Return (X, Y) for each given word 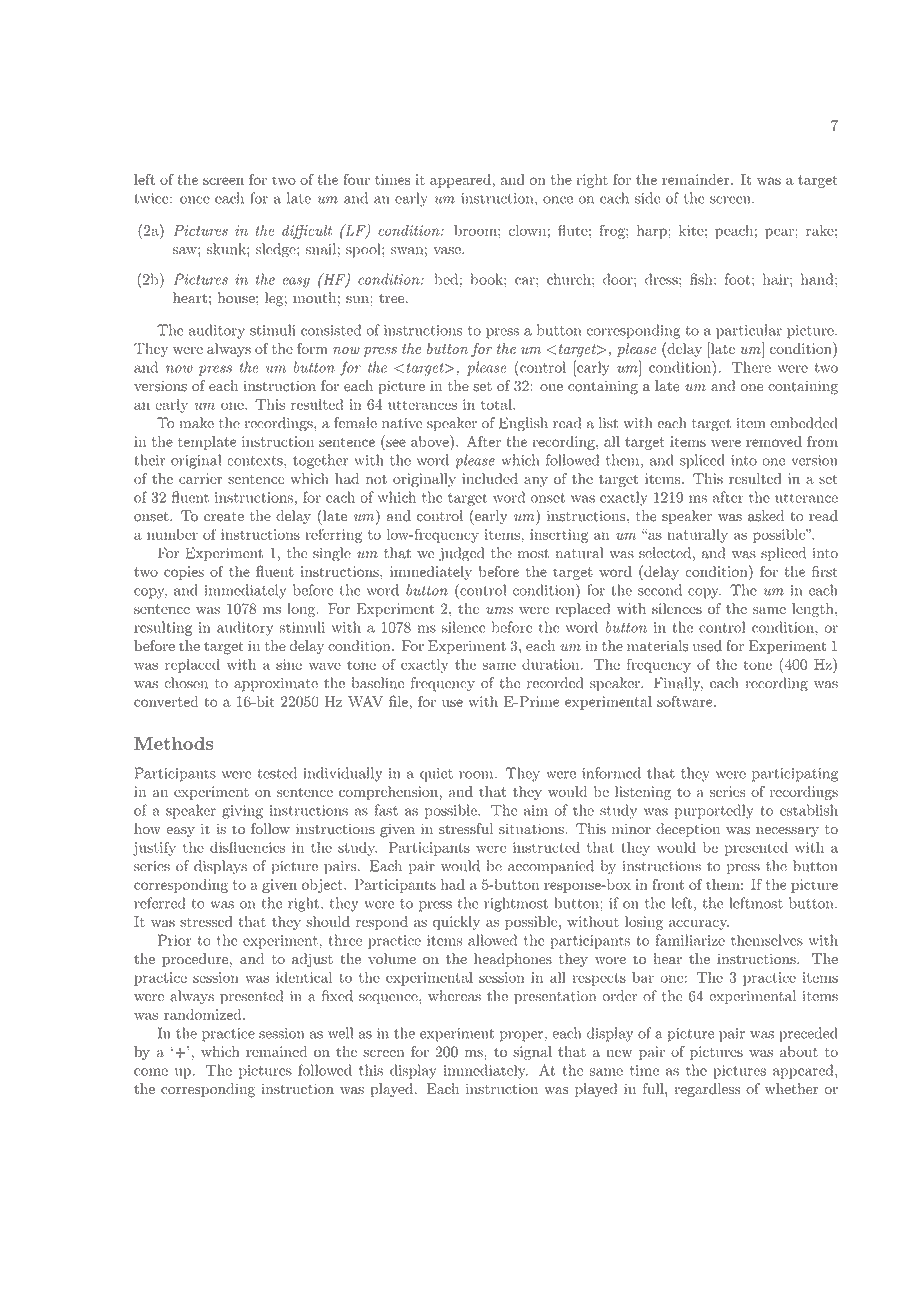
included (490, 478)
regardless (707, 1090)
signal (532, 1053)
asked (766, 516)
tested (277, 773)
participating (795, 775)
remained (276, 1051)
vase (448, 251)
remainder (697, 179)
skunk (227, 249)
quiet (436, 775)
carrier (200, 478)
